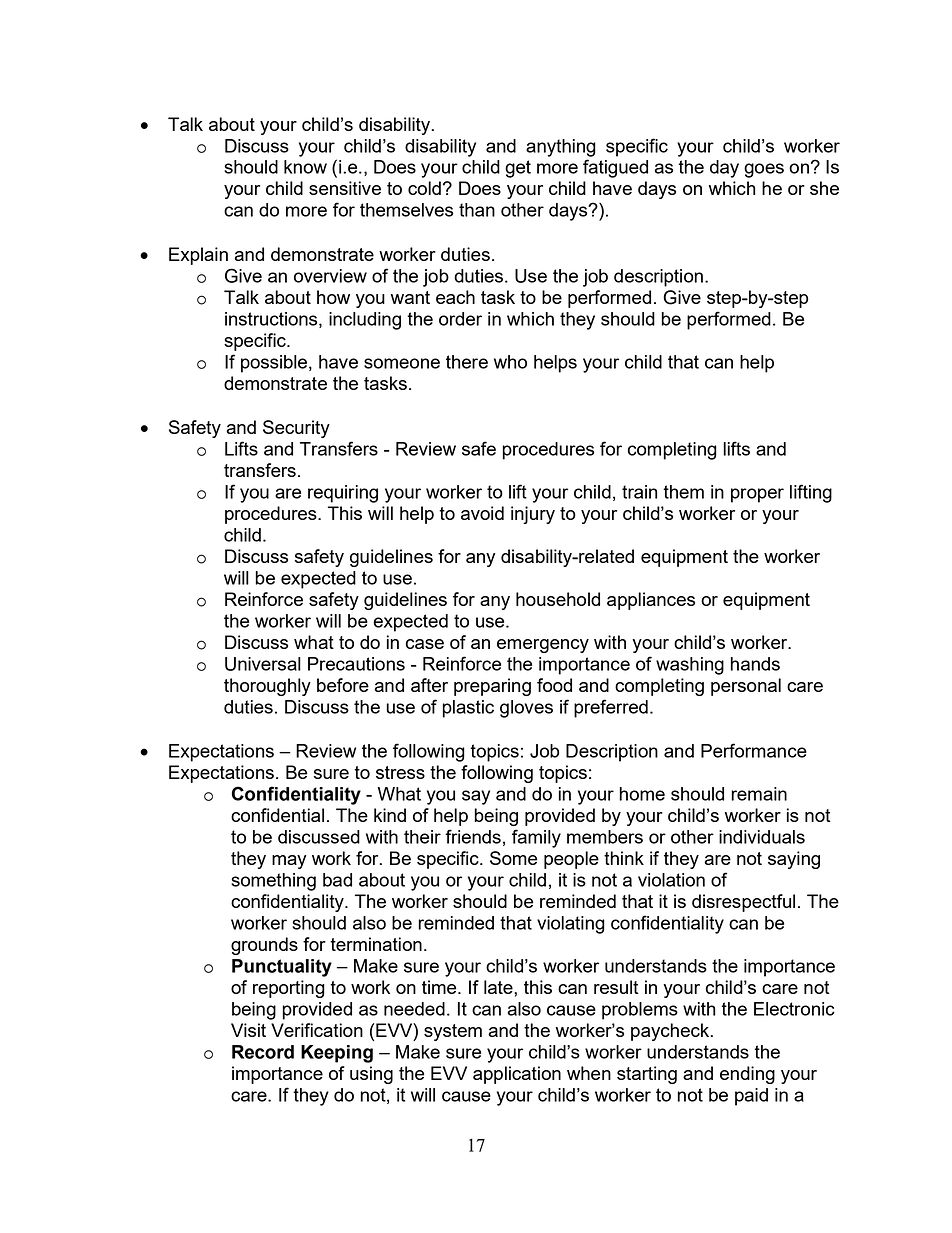 The image size is (952, 1233). I want to click on gloves, so click(526, 709).
